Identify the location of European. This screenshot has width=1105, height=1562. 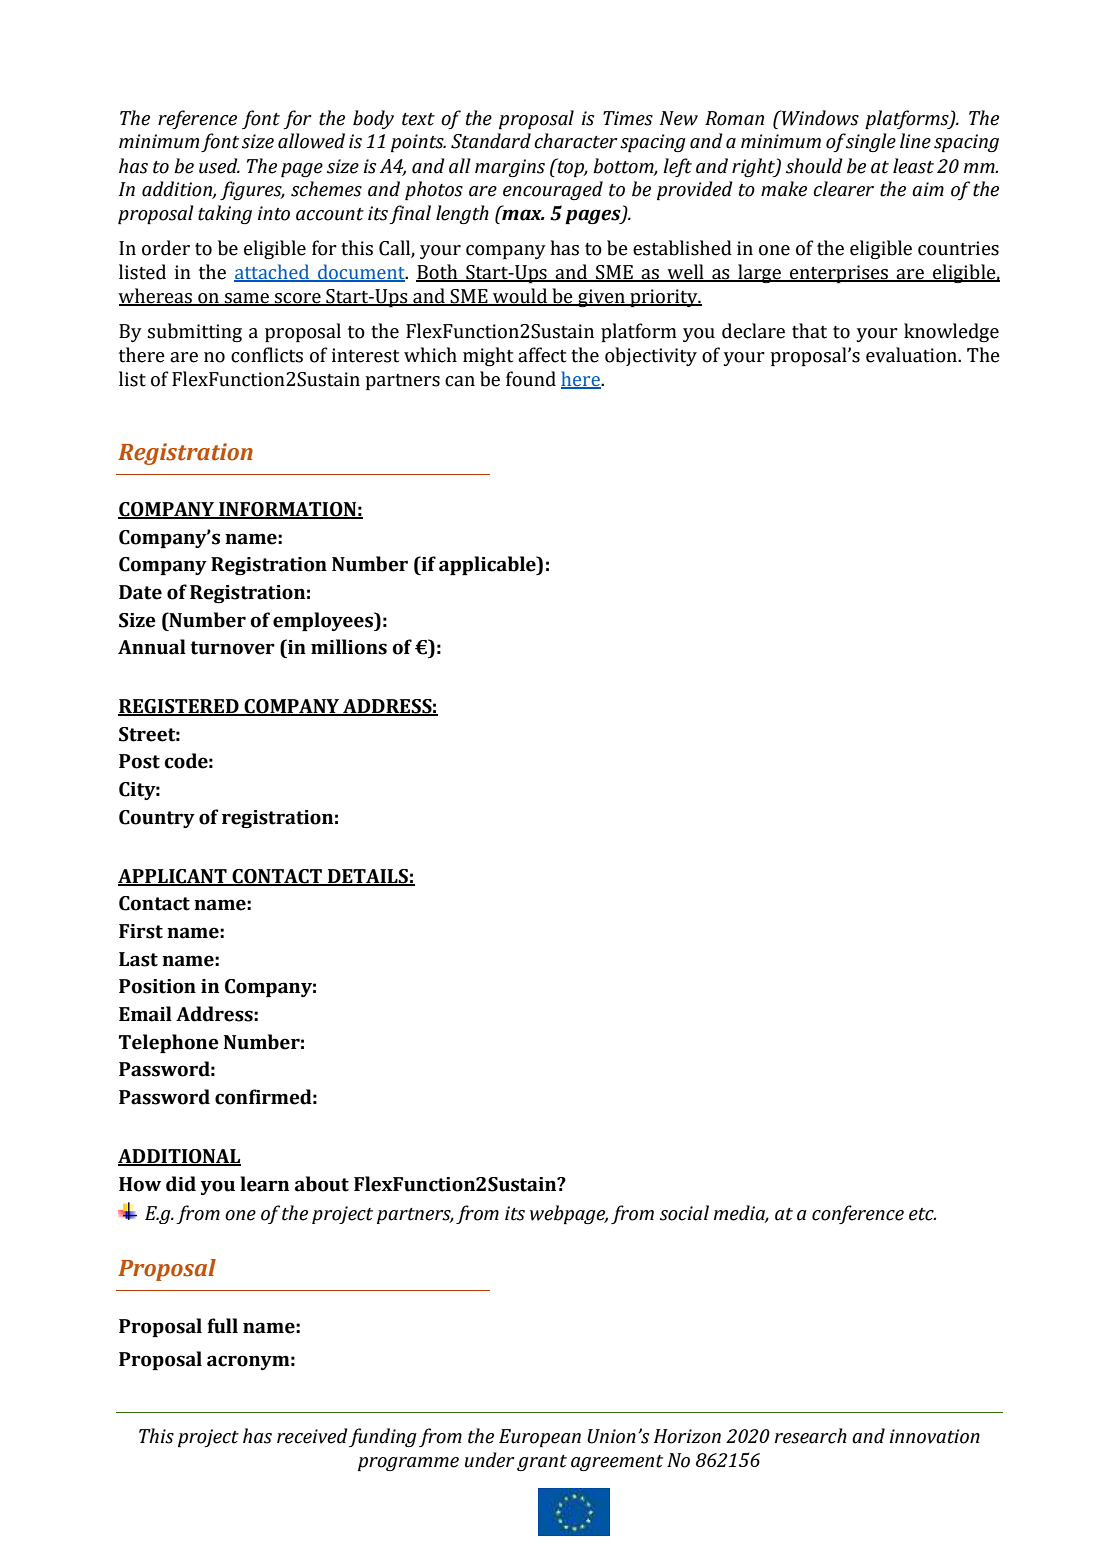
(540, 1438).
